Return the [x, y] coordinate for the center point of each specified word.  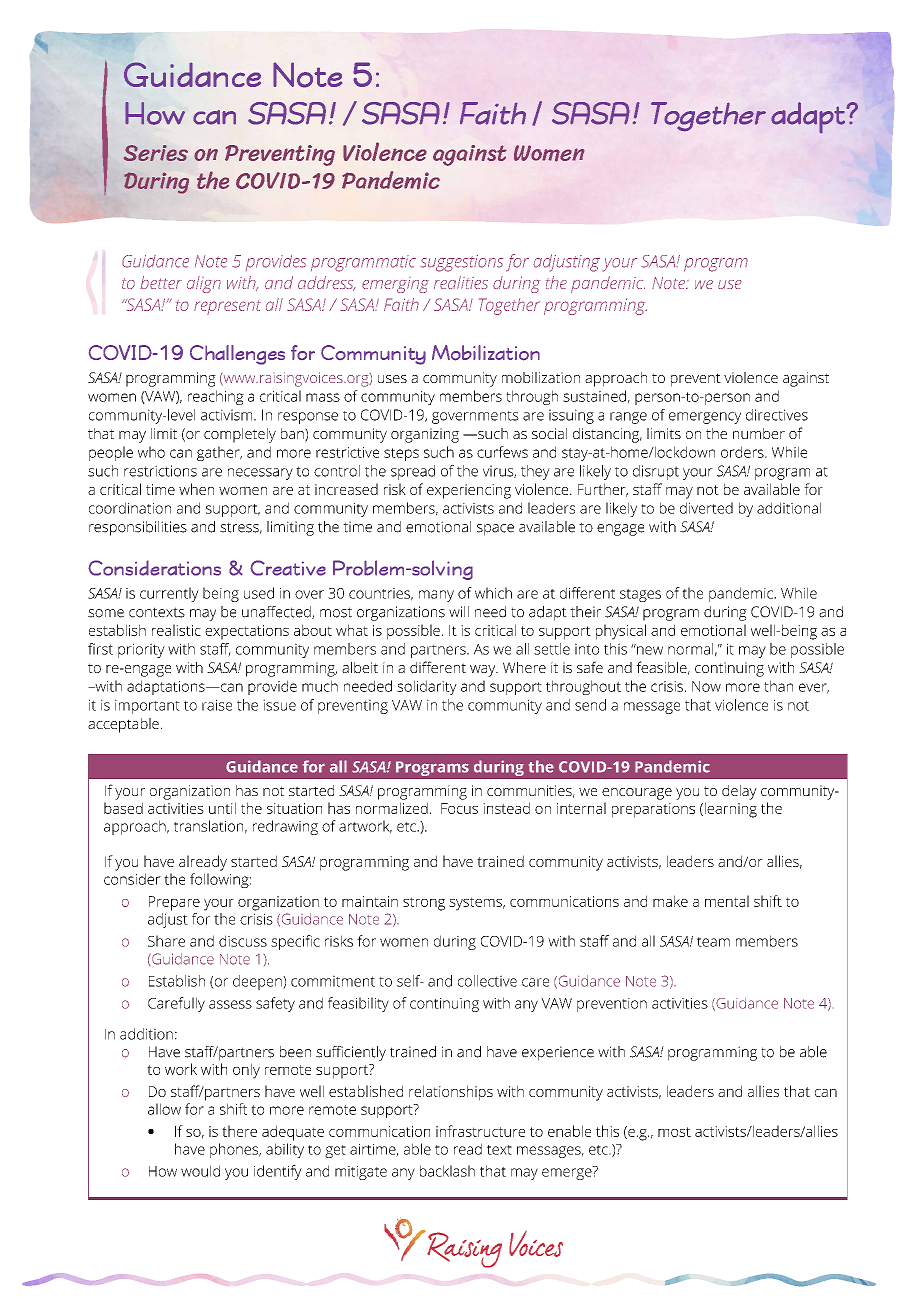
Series [156, 153]
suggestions [461, 263]
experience [558, 1053]
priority [141, 650]
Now [706, 686]
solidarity [427, 687]
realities [461, 282]
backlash [447, 1171]
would [200, 1171]
